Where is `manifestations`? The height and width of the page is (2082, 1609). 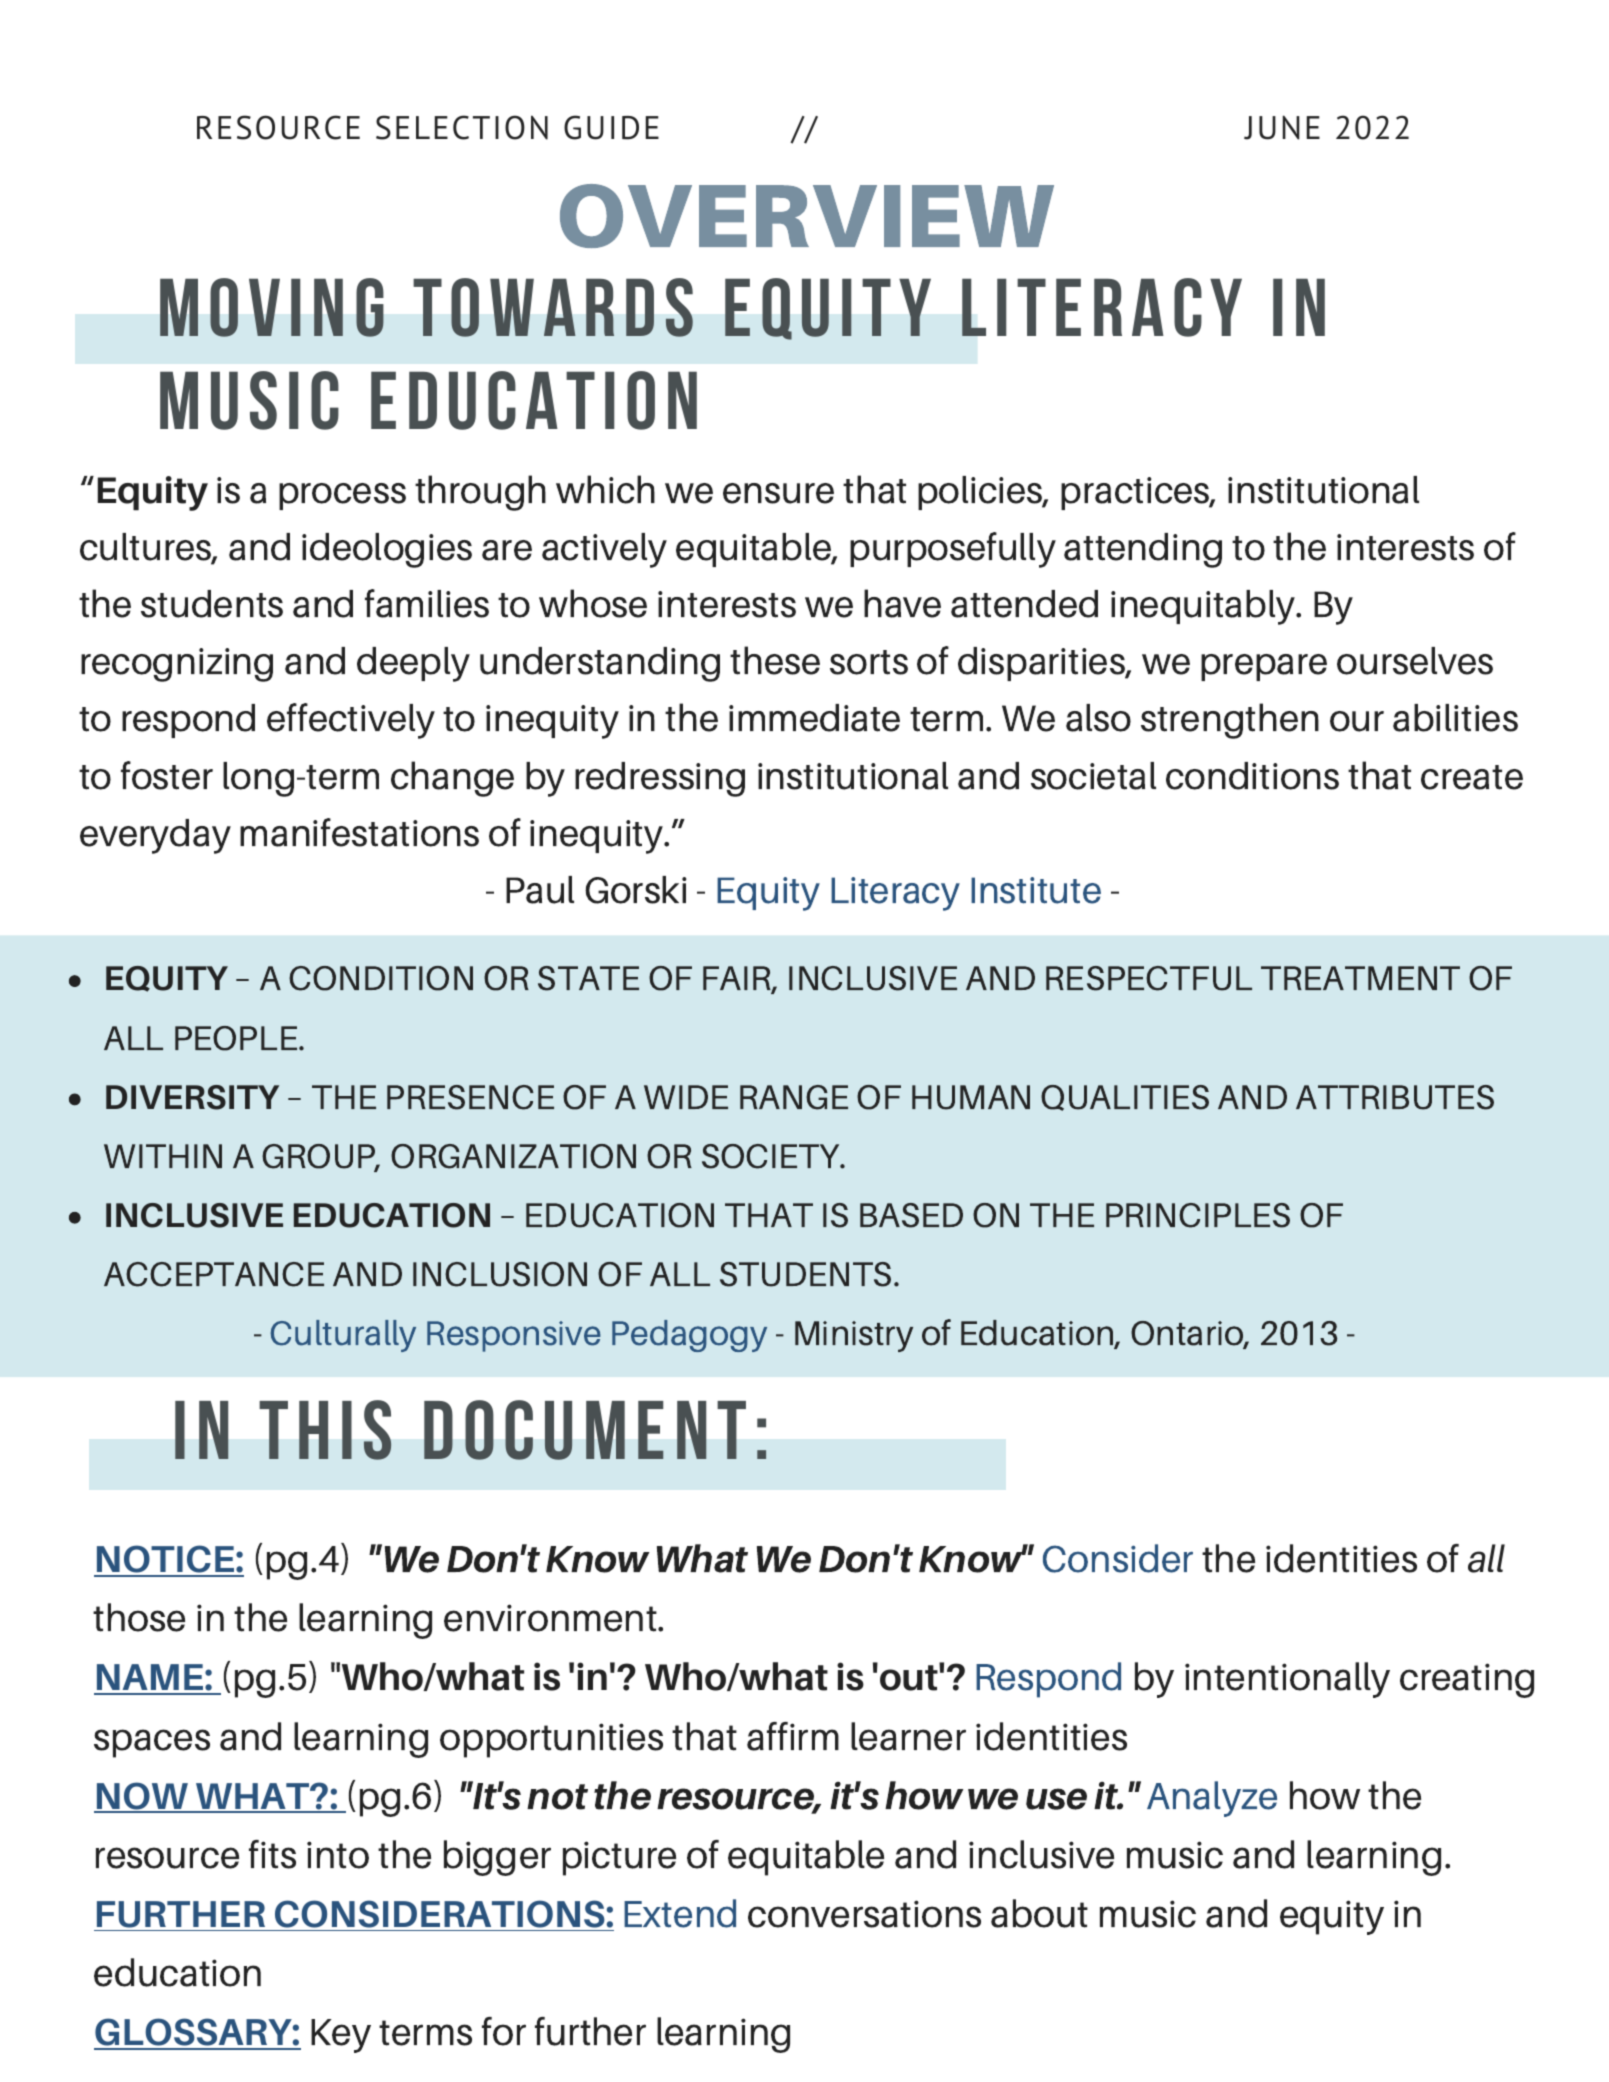
manifestations is located at coordinates (359, 832).
